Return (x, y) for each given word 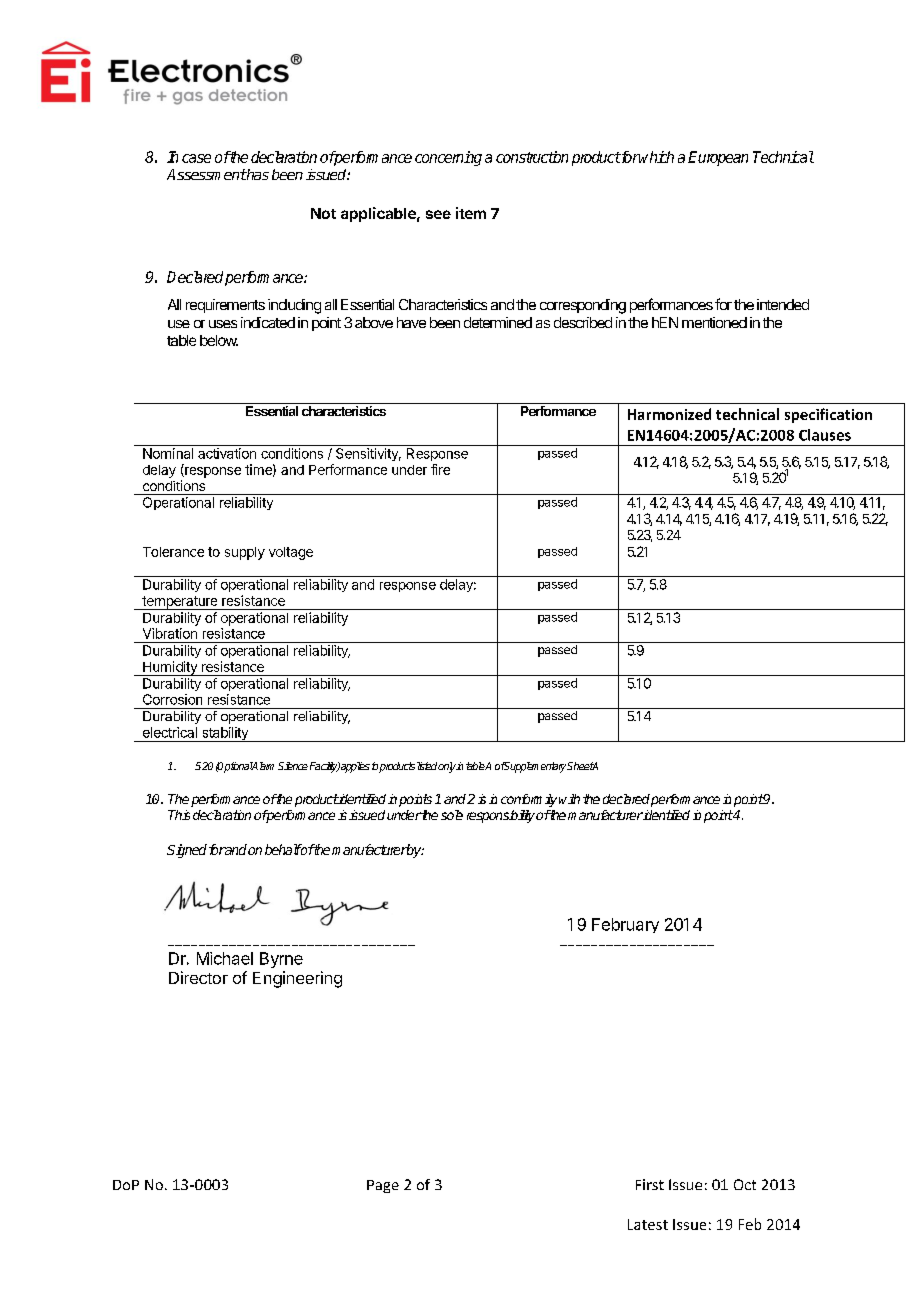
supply (245, 553)
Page (383, 1186)
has (257, 174)
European (718, 158)
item (471, 213)
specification (828, 415)
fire (440, 469)
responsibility (501, 816)
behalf (283, 849)
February (625, 925)
